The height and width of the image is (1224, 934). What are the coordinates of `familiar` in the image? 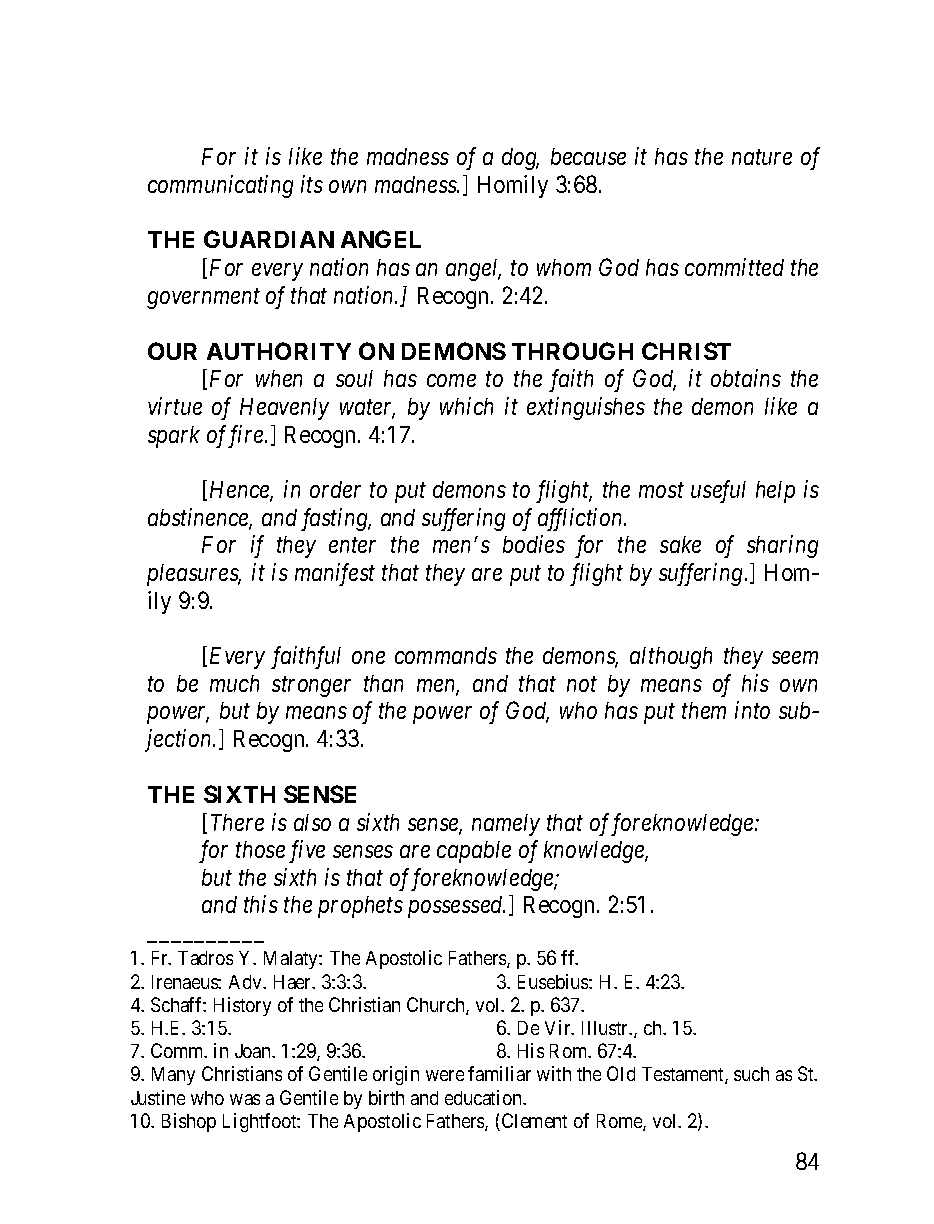 It's located at (499, 1073).
